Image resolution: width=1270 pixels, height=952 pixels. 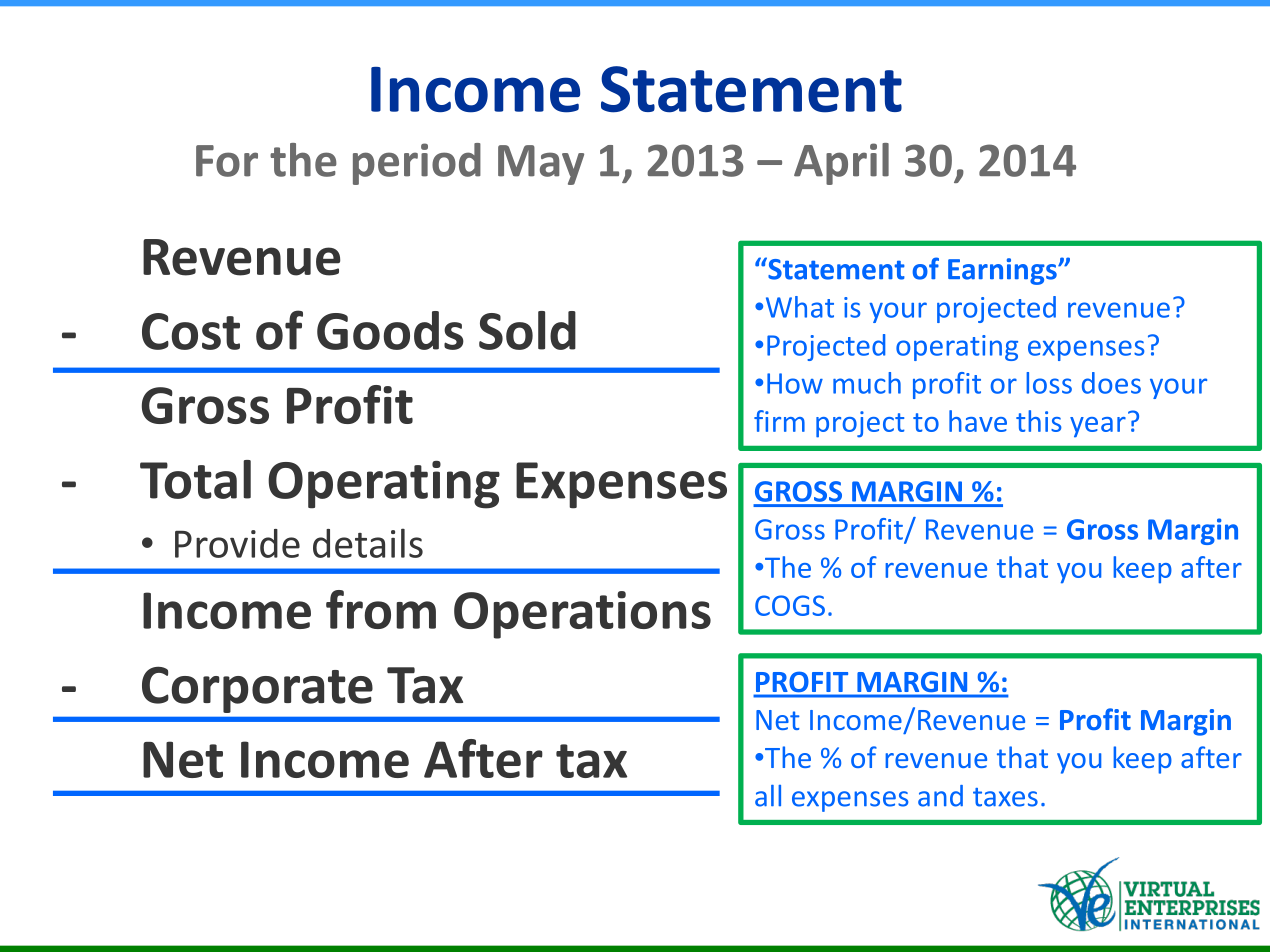 What do you see at coordinates (582, 615) in the screenshot?
I see `Operations` at bounding box center [582, 615].
